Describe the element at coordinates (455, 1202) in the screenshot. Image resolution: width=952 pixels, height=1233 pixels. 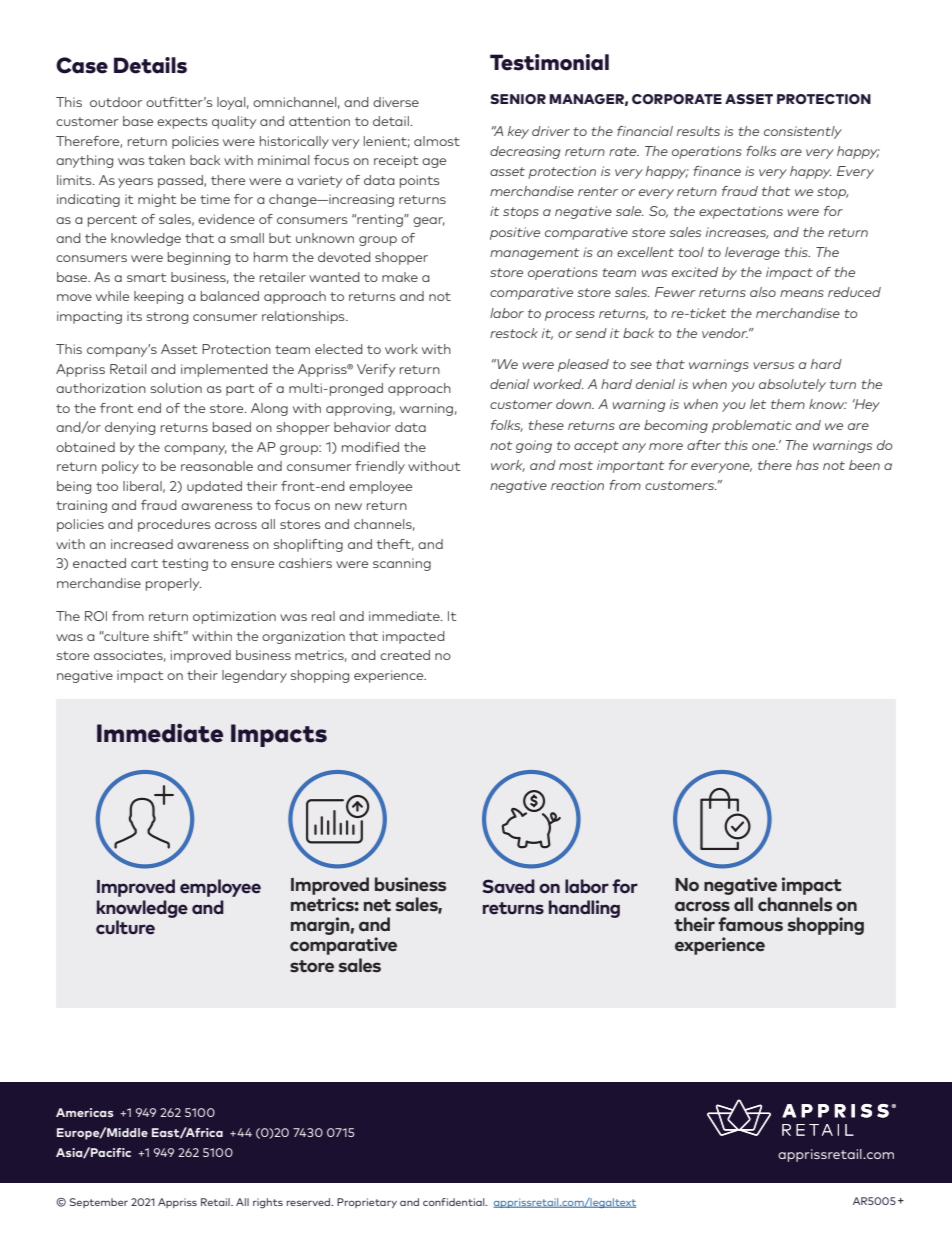
I see `confidential` at that location.
